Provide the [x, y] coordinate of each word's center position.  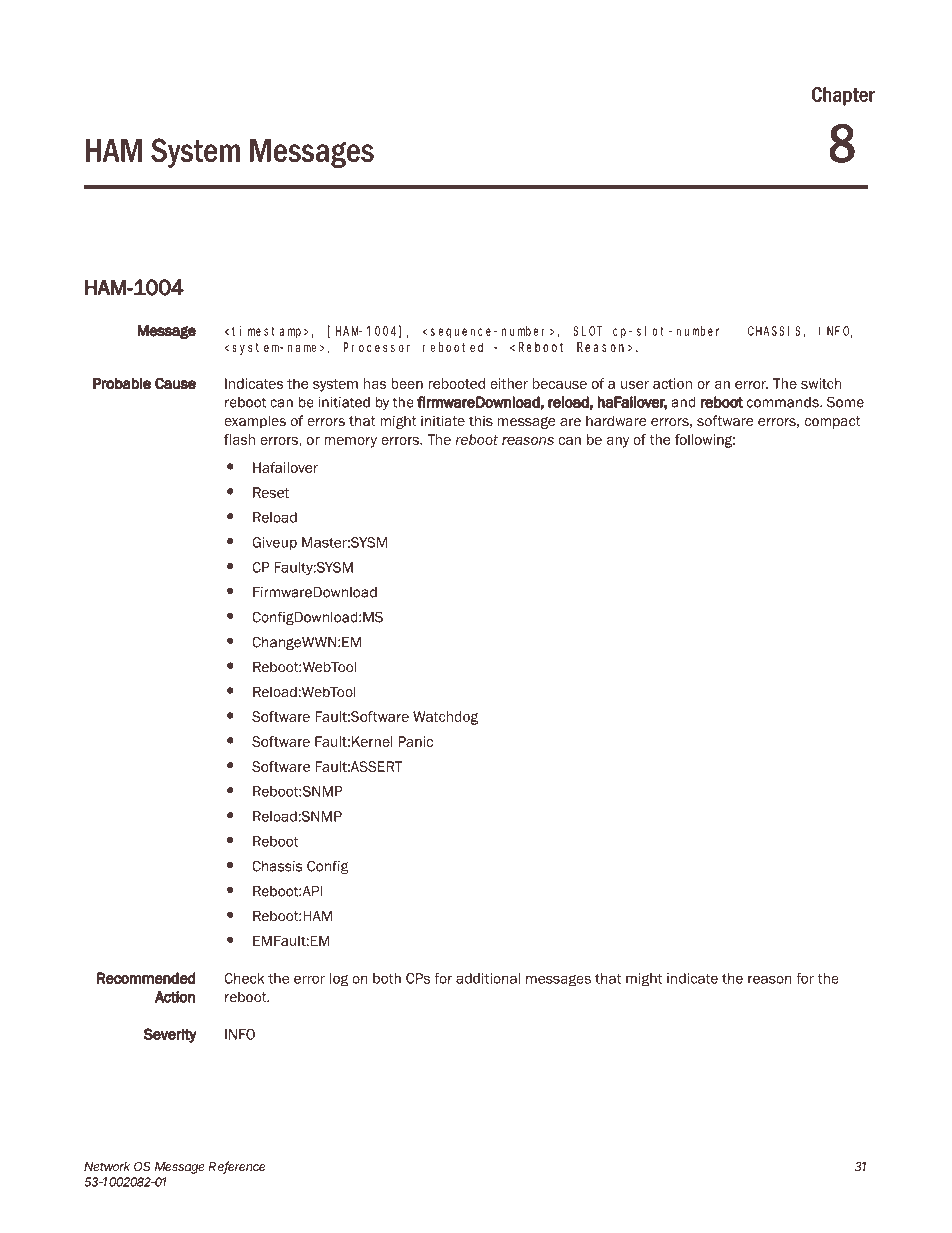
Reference [237, 1167]
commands [784, 402]
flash [239, 439]
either [509, 383]
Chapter [843, 96]
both [387, 978]
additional [488, 978]
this [481, 420]
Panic [415, 741]
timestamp [268, 332]
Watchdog [445, 718]
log [339, 980]
